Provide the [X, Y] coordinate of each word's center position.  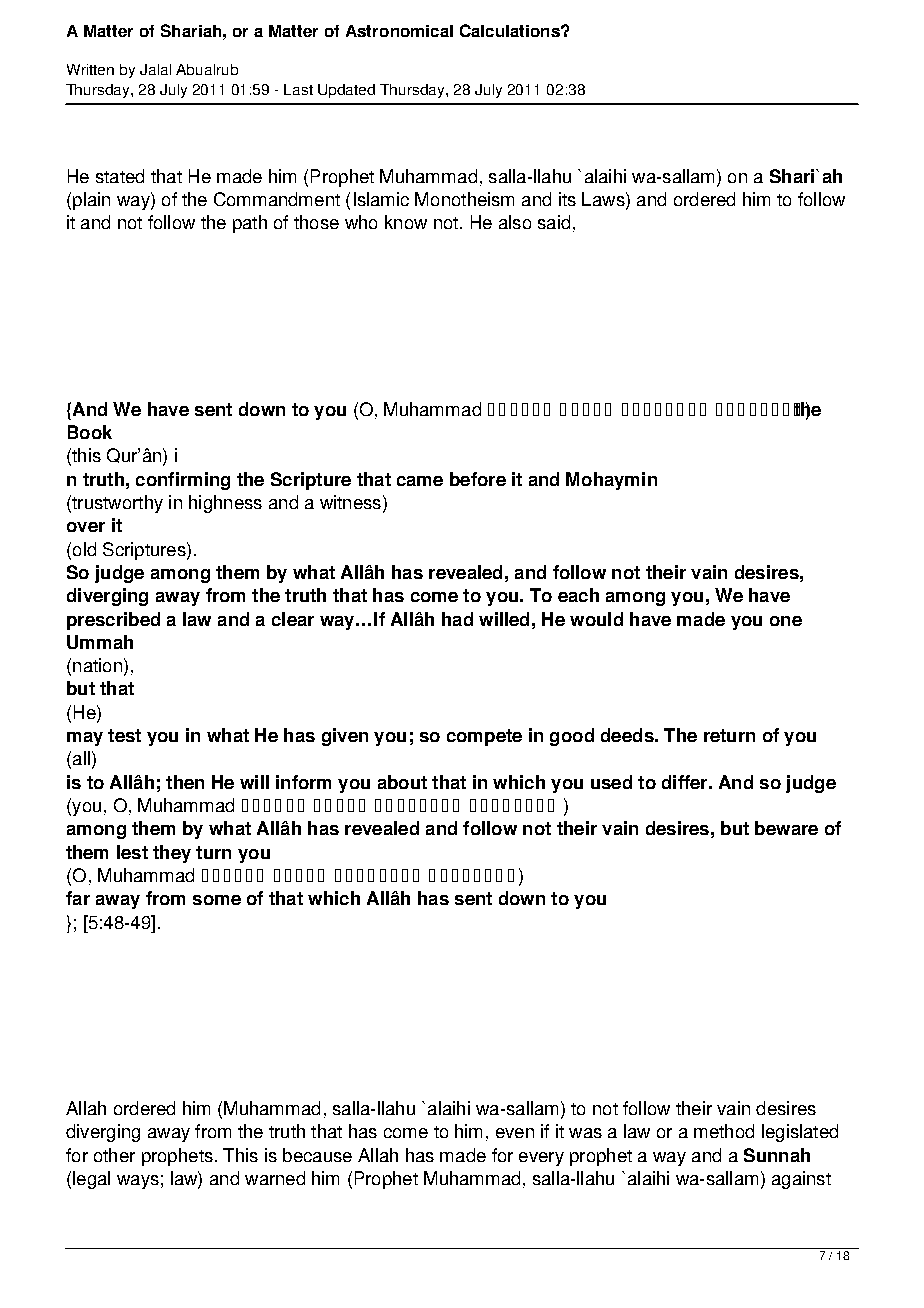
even [515, 1133]
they [172, 854]
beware [786, 828]
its [567, 199]
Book [90, 432]
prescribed [113, 621]
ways [138, 1182]
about [402, 782]
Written [90, 69]
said [554, 222]
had [457, 619]
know [406, 222]
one [786, 621]
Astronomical [399, 31]
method [724, 1131]
